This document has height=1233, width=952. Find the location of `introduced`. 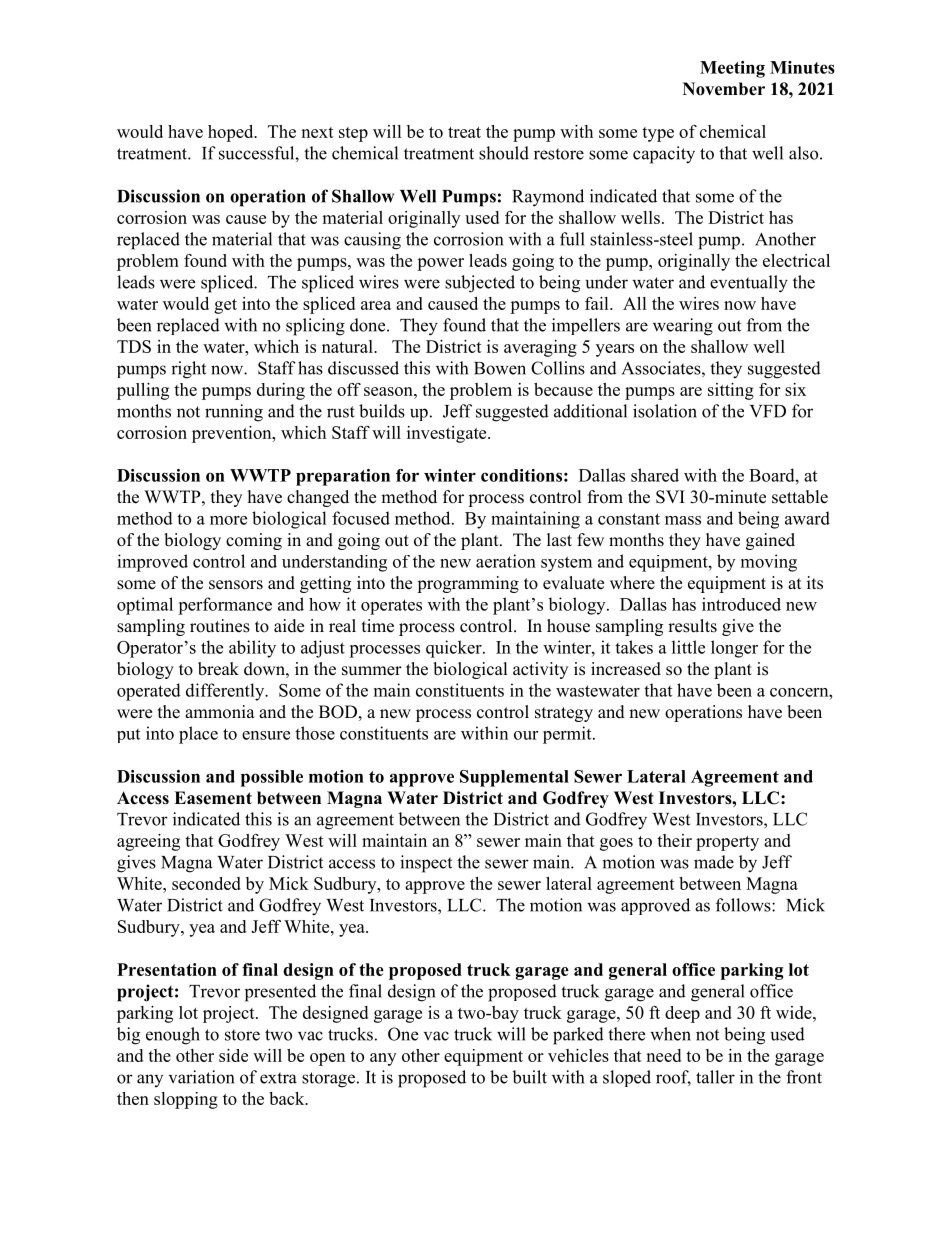

introduced is located at coordinates (741, 604).
